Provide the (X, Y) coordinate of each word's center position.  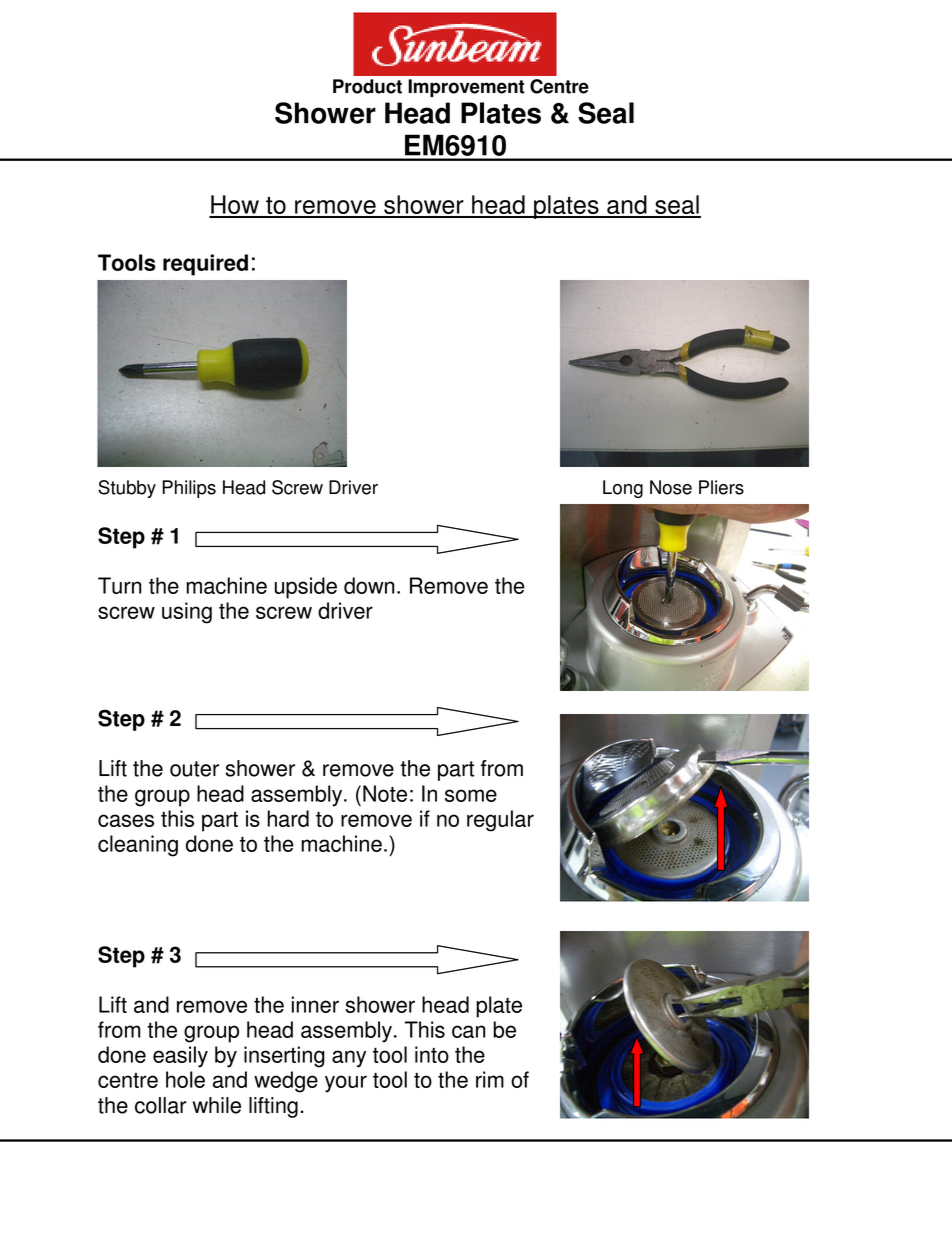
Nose (671, 487)
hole (185, 1079)
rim (490, 1079)
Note (385, 793)
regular (500, 821)
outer (194, 769)
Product (367, 86)
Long (623, 489)
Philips (189, 489)
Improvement (466, 88)
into (432, 1054)
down (369, 585)
